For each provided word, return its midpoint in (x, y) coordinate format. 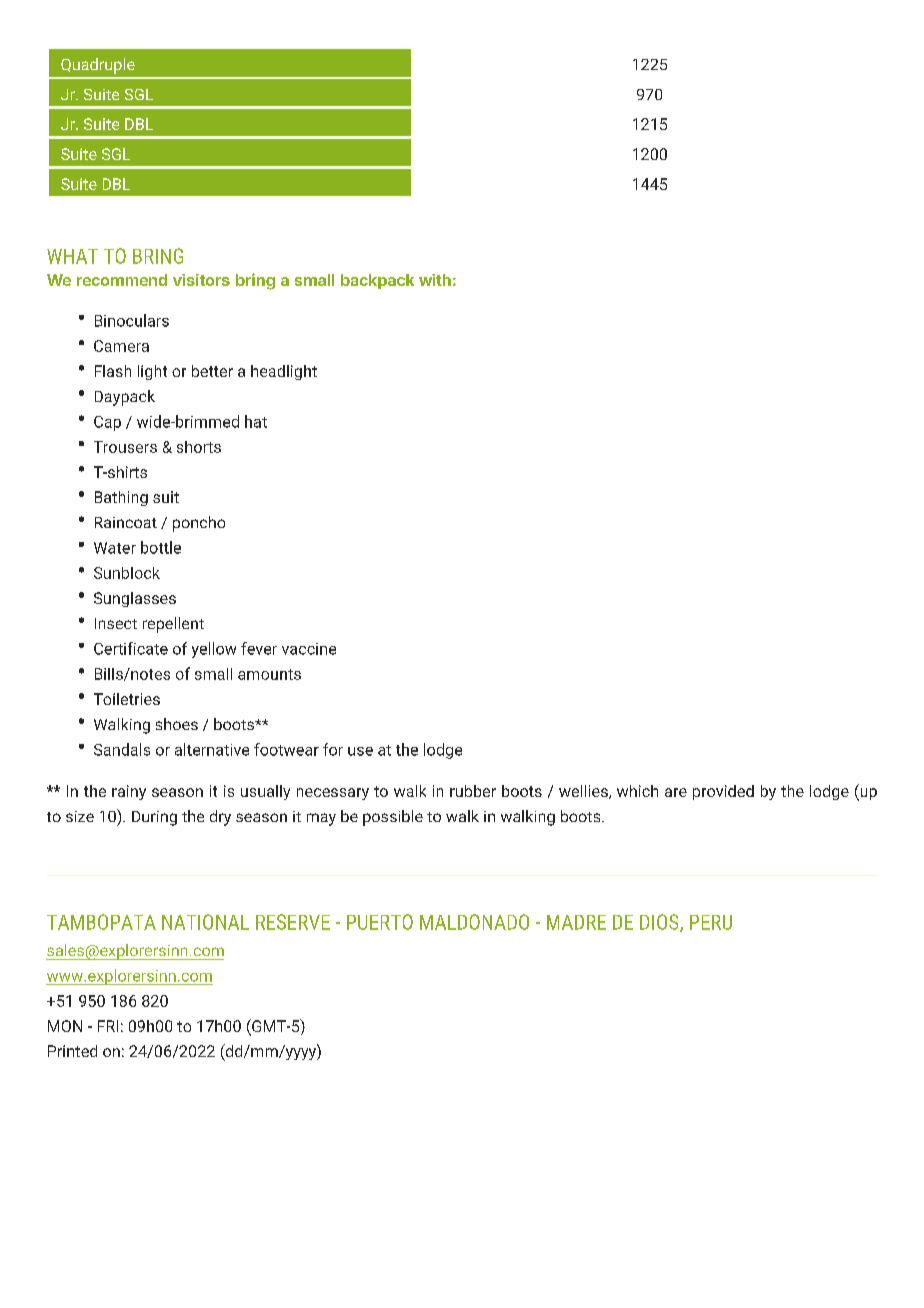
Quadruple (98, 66)
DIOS (660, 923)
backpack (377, 281)
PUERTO (380, 922)
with (435, 280)
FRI (108, 1026)
